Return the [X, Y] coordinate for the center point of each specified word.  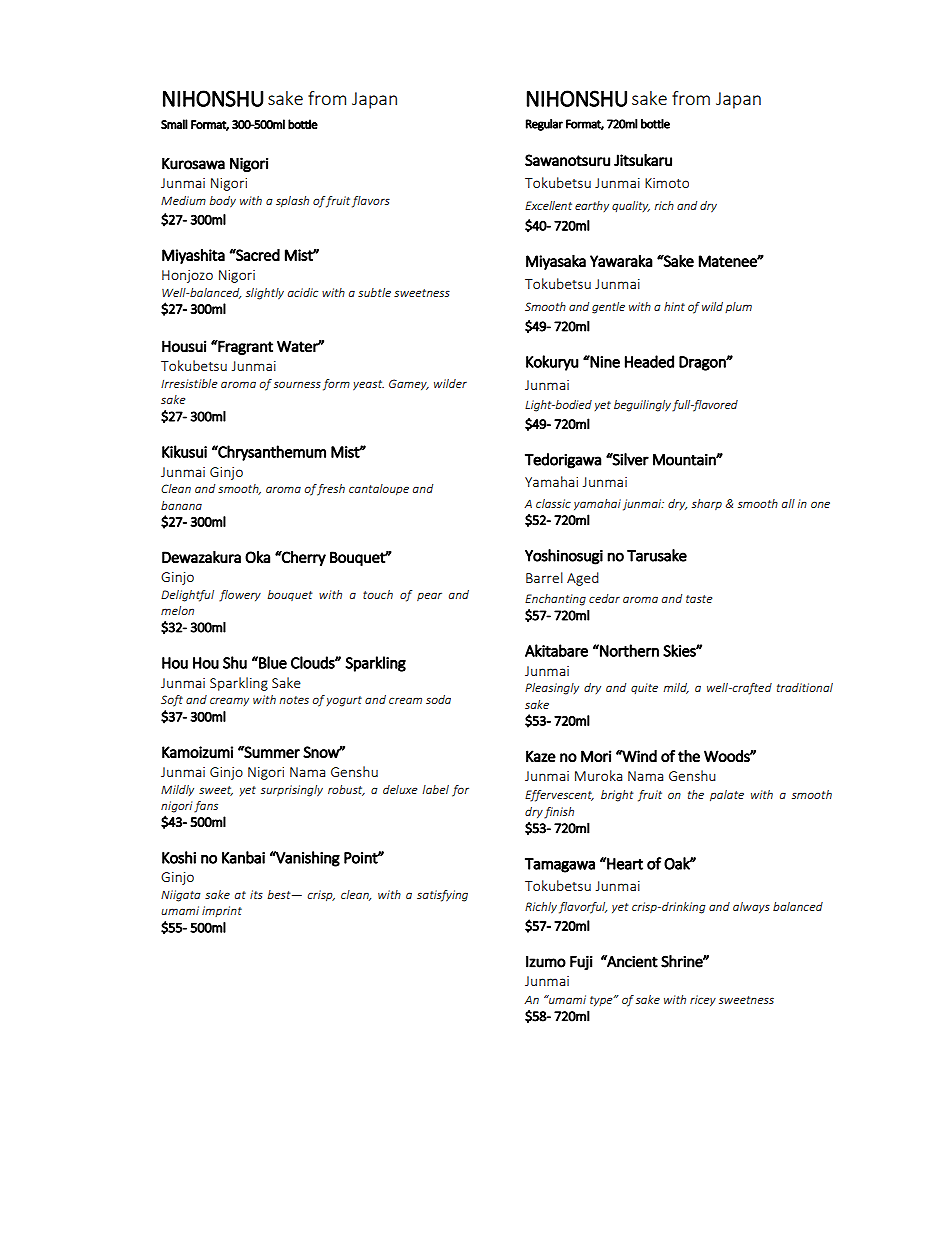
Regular [544, 125]
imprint [222, 911]
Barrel [544, 577]
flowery [240, 596]
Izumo [546, 962]
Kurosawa [193, 163]
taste [699, 599]
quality [631, 206]
